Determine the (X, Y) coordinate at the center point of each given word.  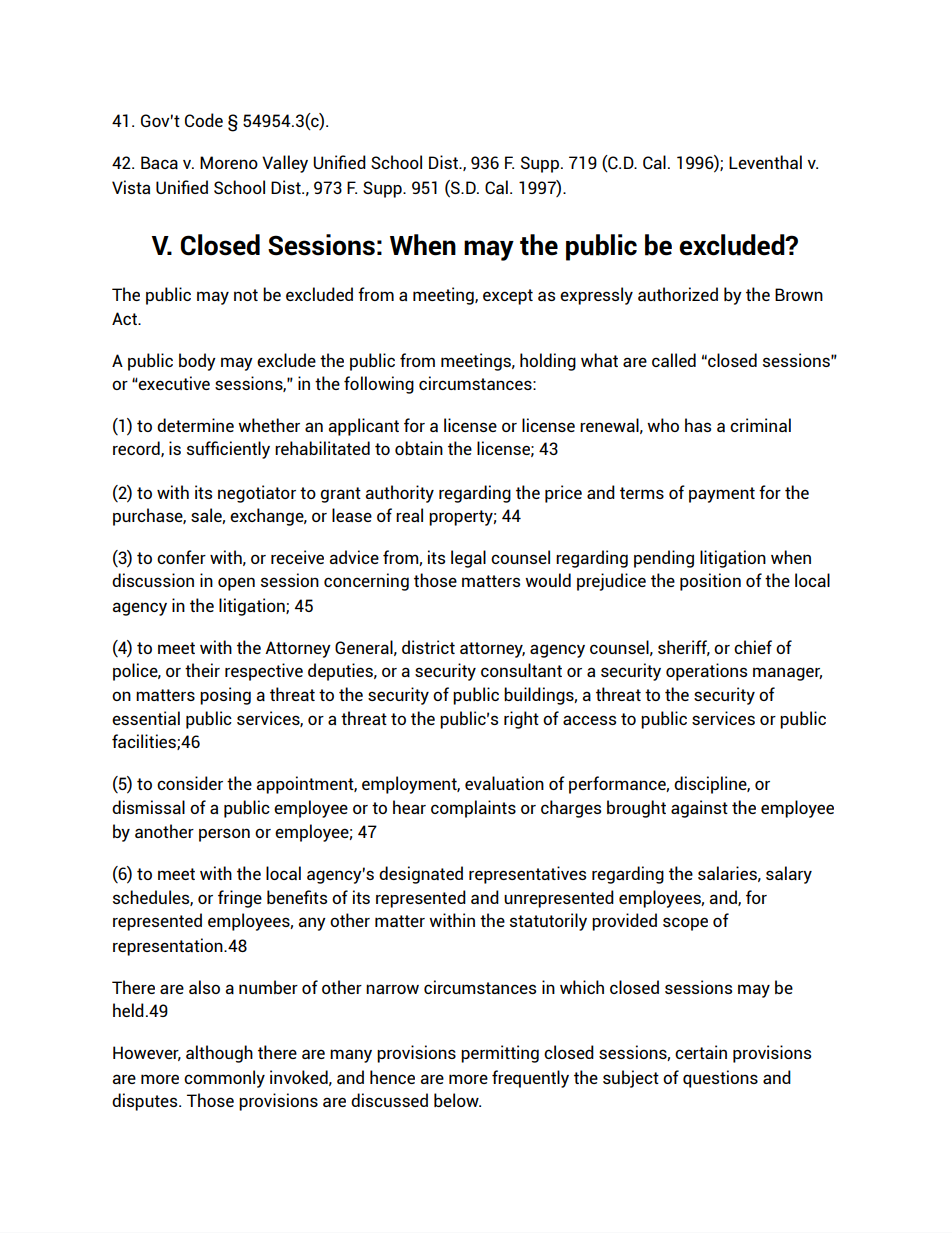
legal (468, 559)
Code (204, 120)
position (710, 582)
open (236, 584)
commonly (224, 1079)
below (457, 1100)
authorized (678, 294)
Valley (285, 164)
